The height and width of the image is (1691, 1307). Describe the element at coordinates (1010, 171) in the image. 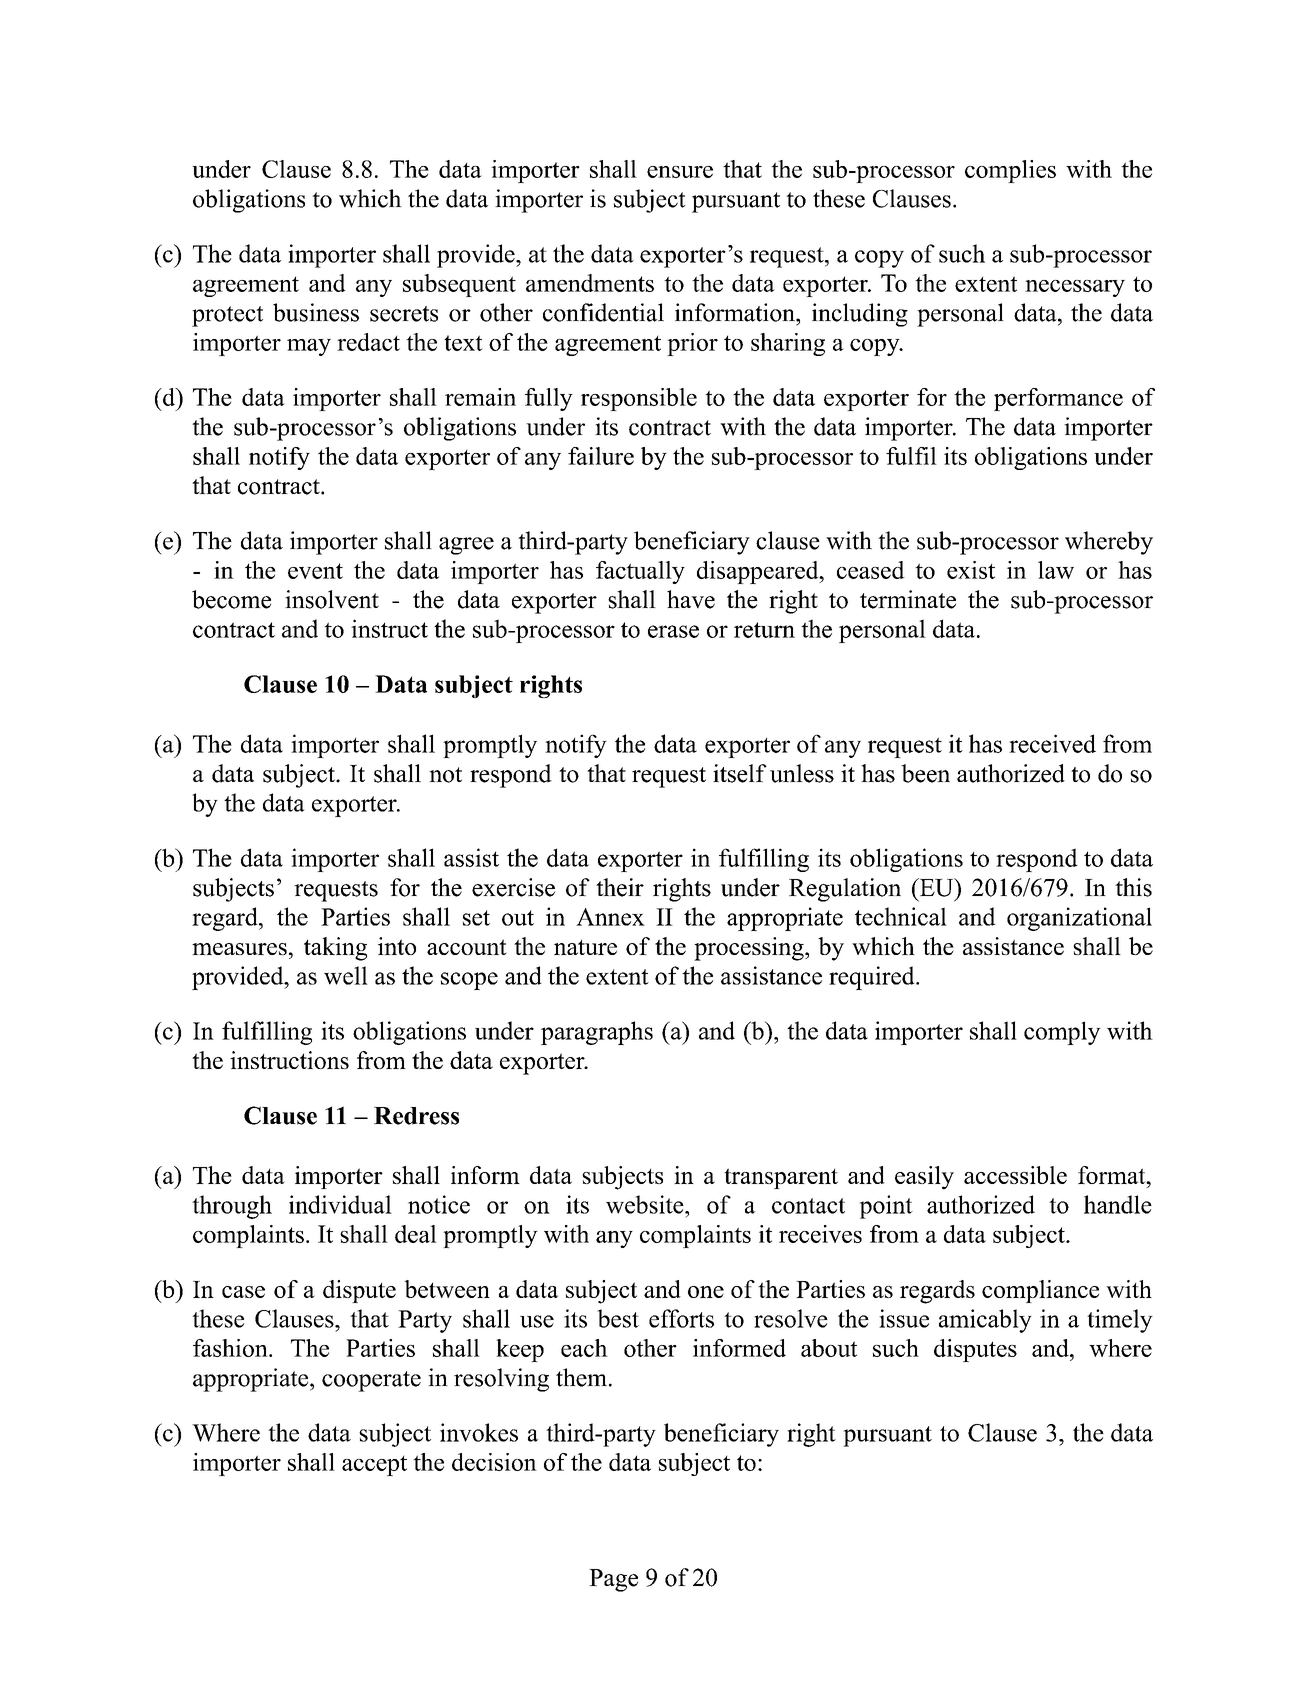

I see `complies` at that location.
